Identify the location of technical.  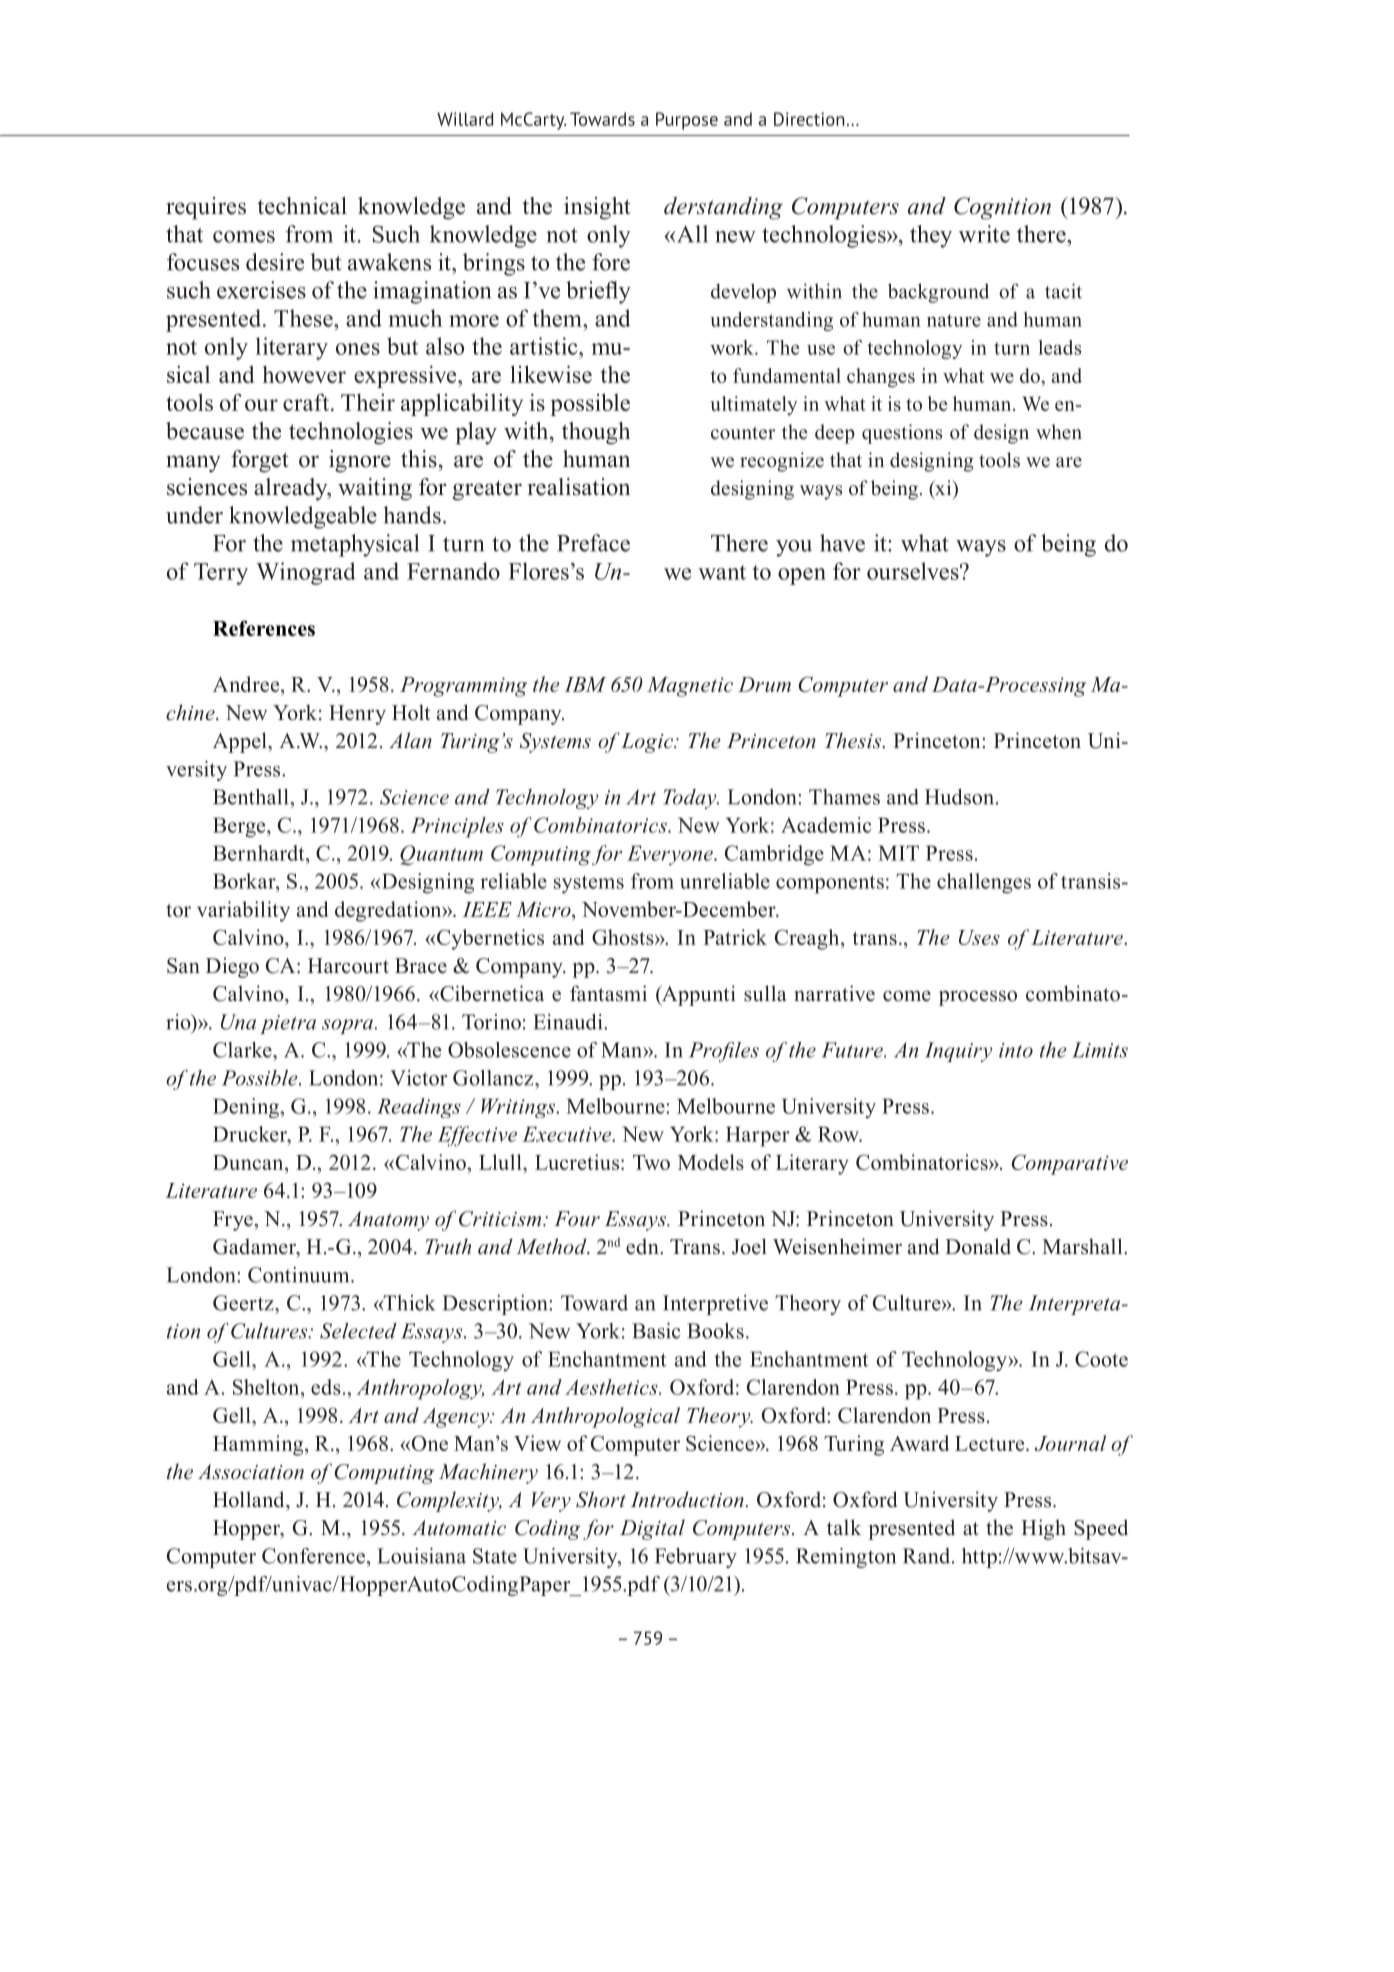
(302, 206).
